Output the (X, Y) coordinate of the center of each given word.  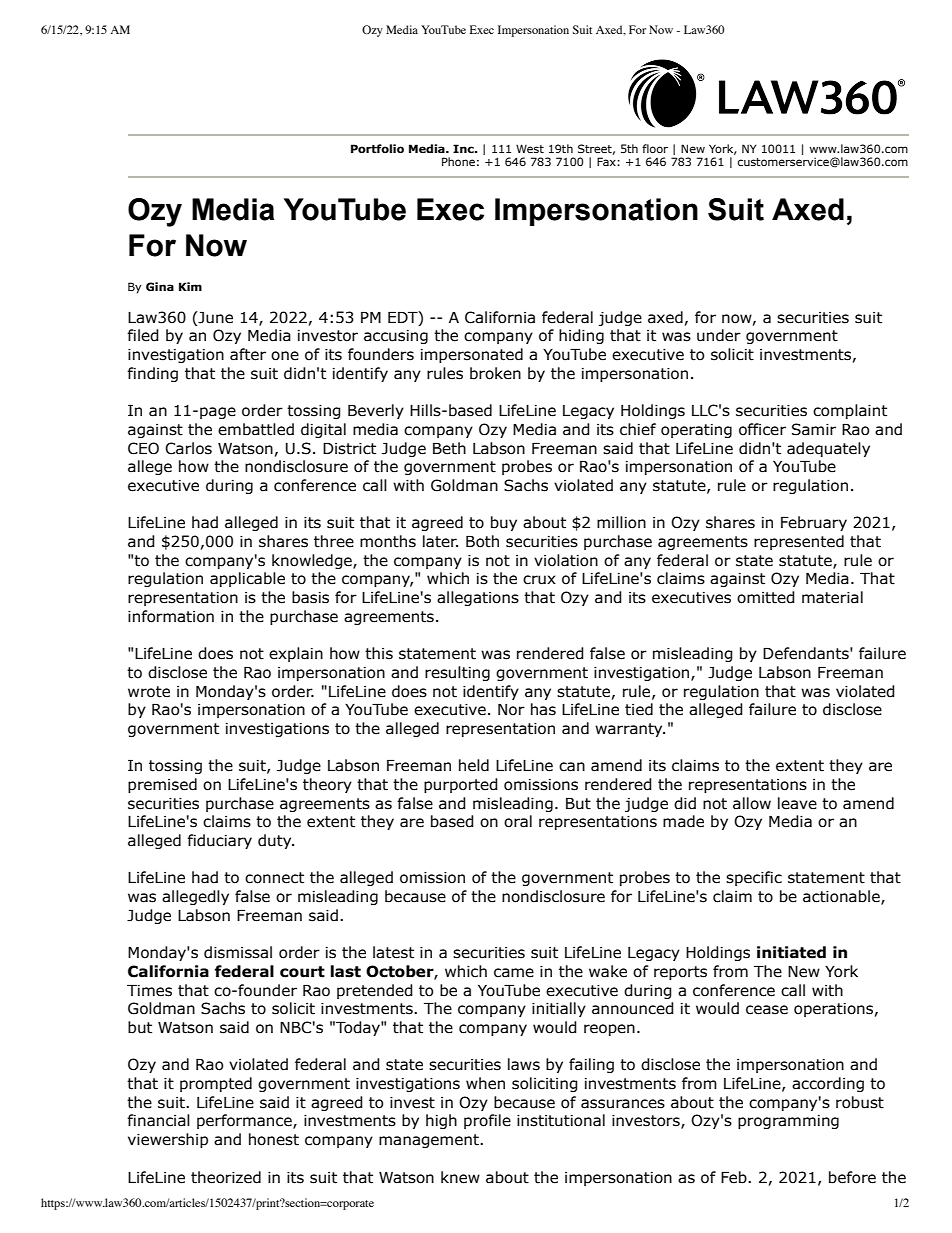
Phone (458, 161)
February (814, 523)
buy (504, 523)
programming (788, 1122)
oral (518, 821)
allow (752, 803)
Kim (190, 286)
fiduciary (219, 841)
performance (245, 1121)
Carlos (188, 448)
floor (655, 148)
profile (487, 1121)
